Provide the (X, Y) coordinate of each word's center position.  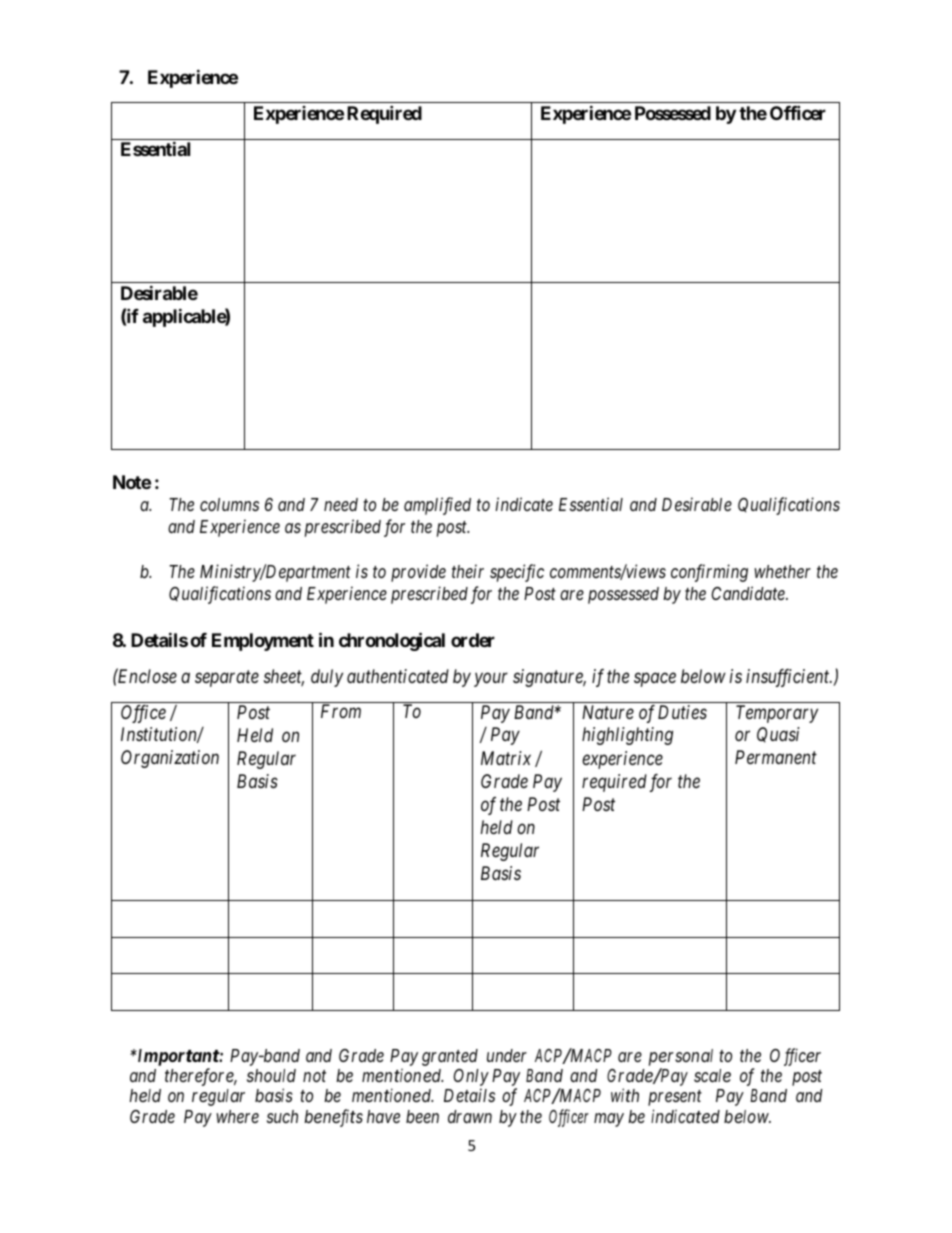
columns (229, 504)
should (271, 1075)
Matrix (506, 758)
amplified (437, 506)
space (655, 680)
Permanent (776, 757)
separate (227, 679)
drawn (470, 1116)
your (491, 680)
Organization (170, 759)
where (237, 1116)
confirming (709, 573)
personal (681, 1057)
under (507, 1055)
